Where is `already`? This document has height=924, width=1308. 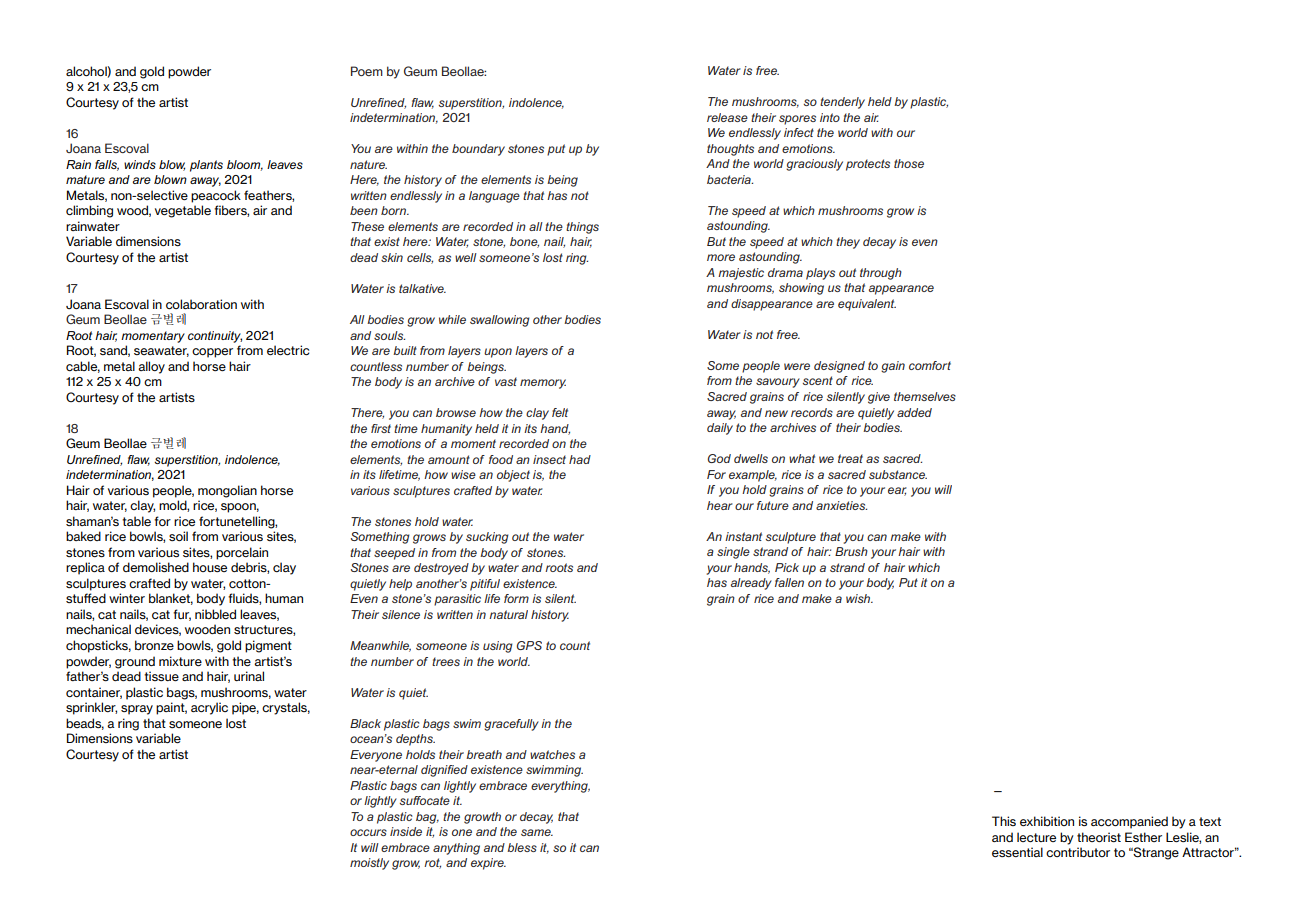 already is located at coordinates (751, 584).
